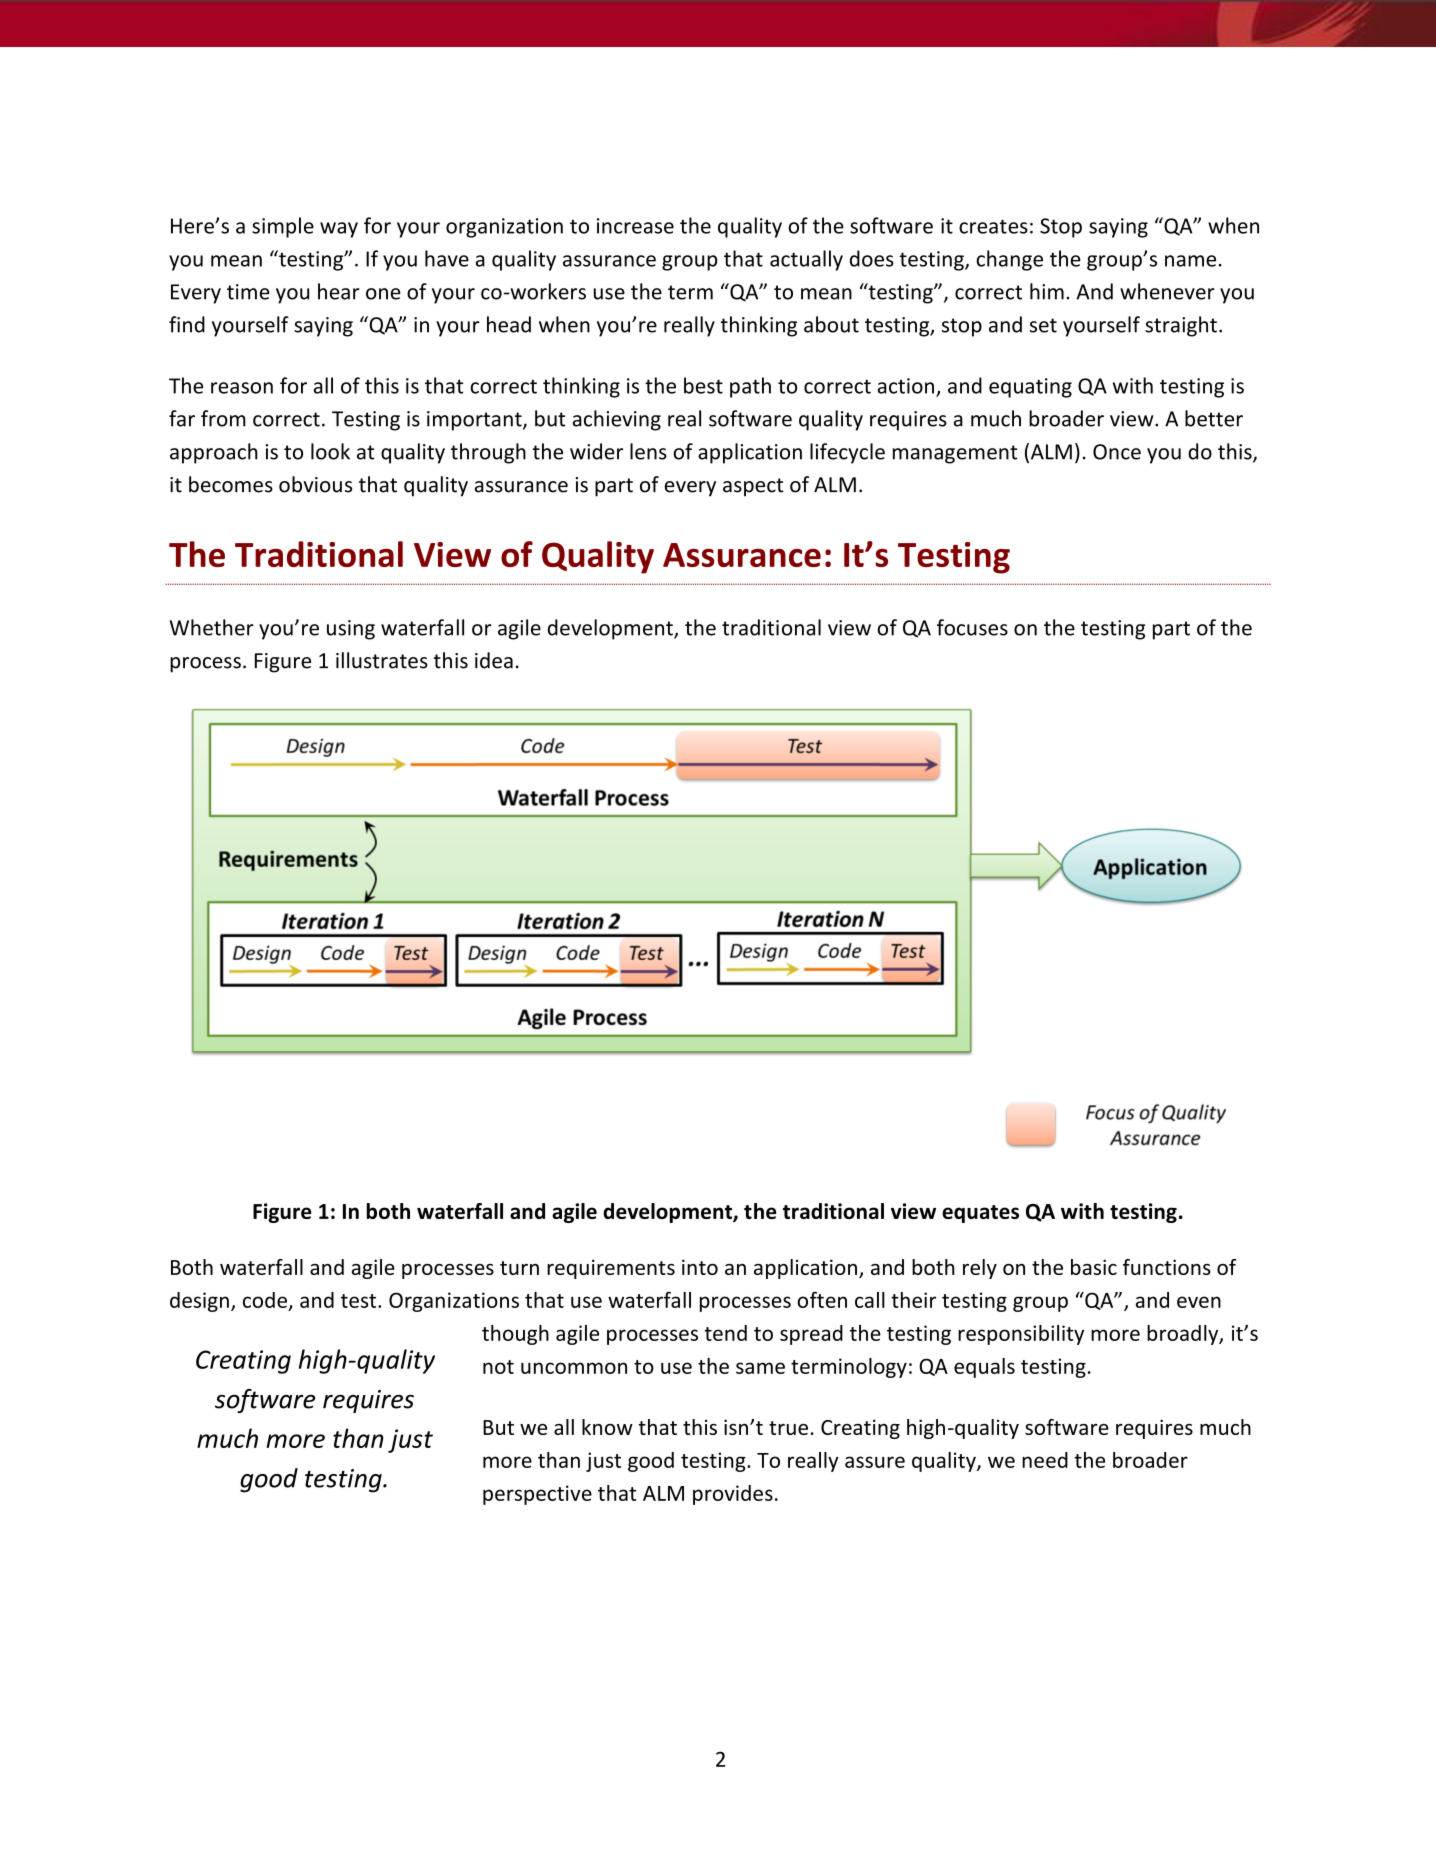 The width and height of the screenshot is (1436, 1858). Describe the element at coordinates (382, 660) in the screenshot. I see `illustrates` at that location.
